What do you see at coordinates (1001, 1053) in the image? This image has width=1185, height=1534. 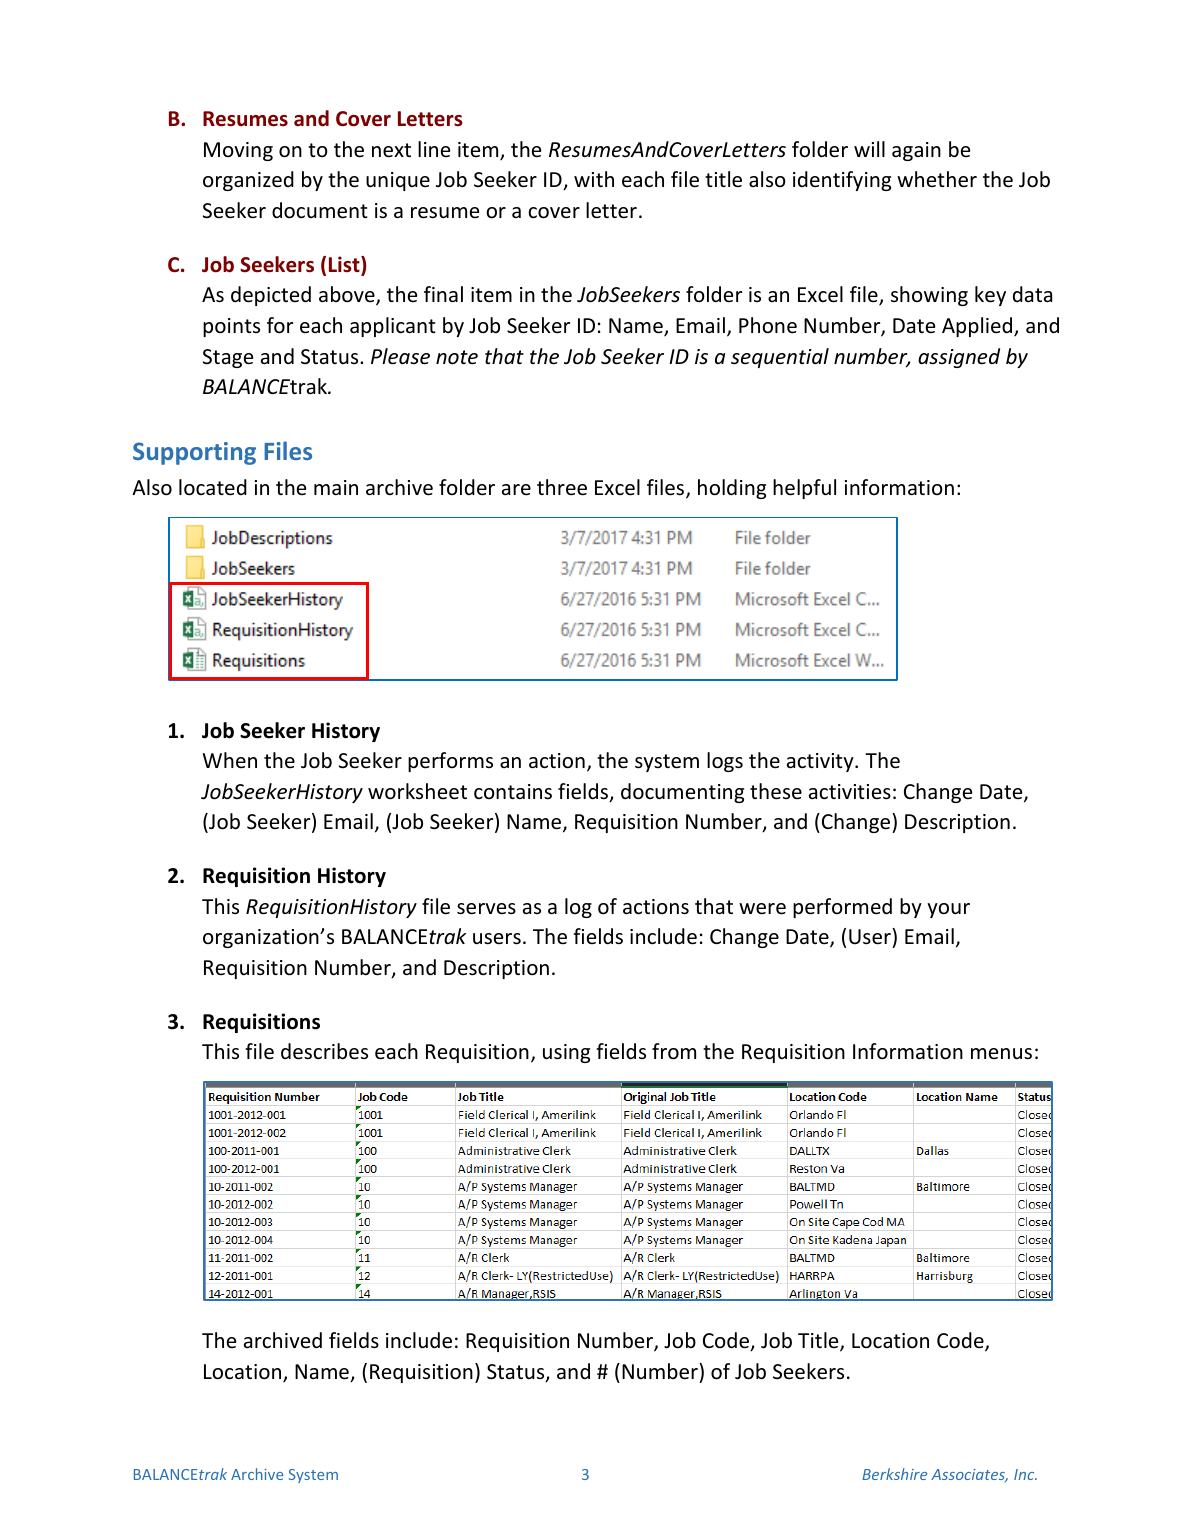 I see `menus` at bounding box center [1001, 1053].
